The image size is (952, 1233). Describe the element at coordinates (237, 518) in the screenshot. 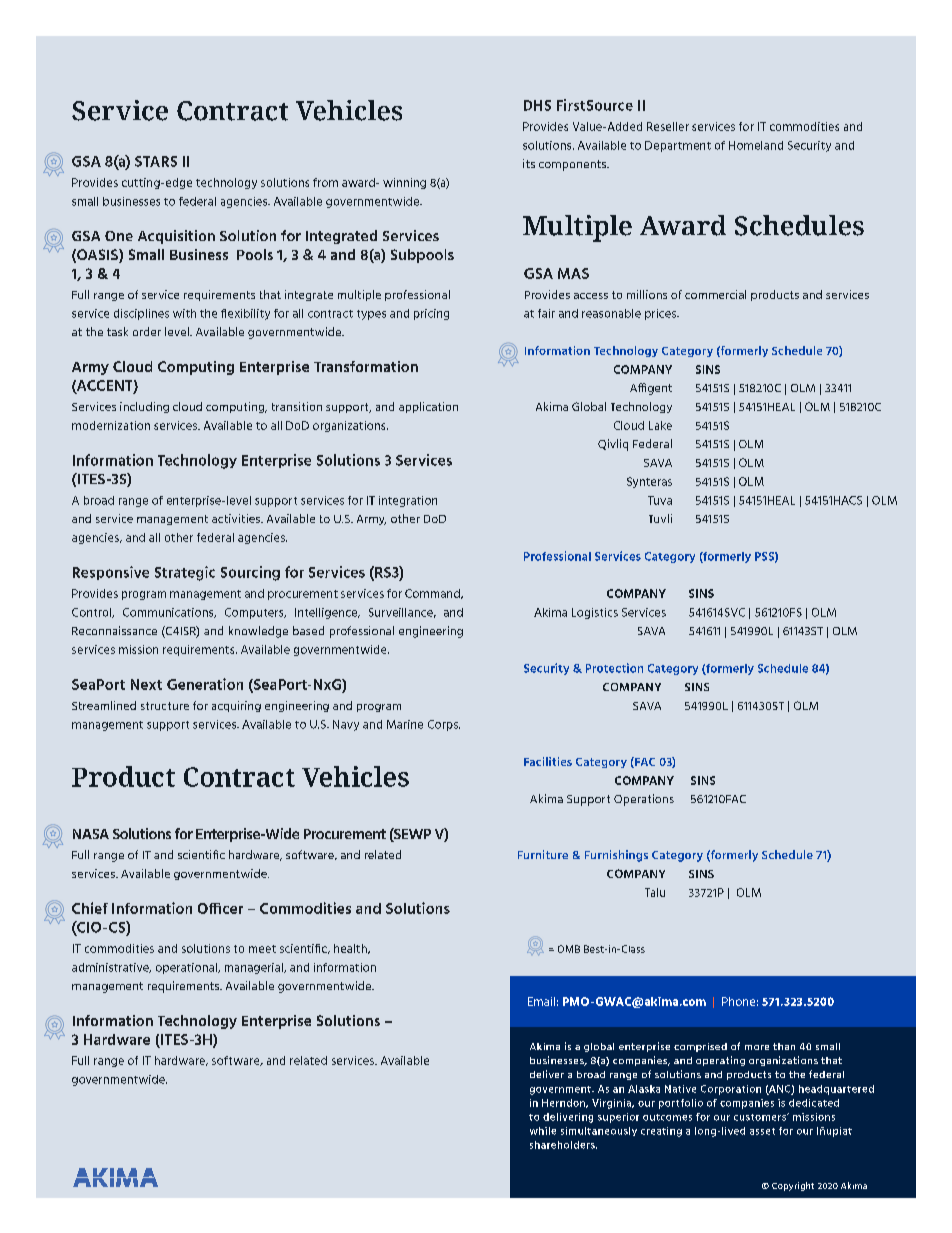

I see `activities` at that location.
